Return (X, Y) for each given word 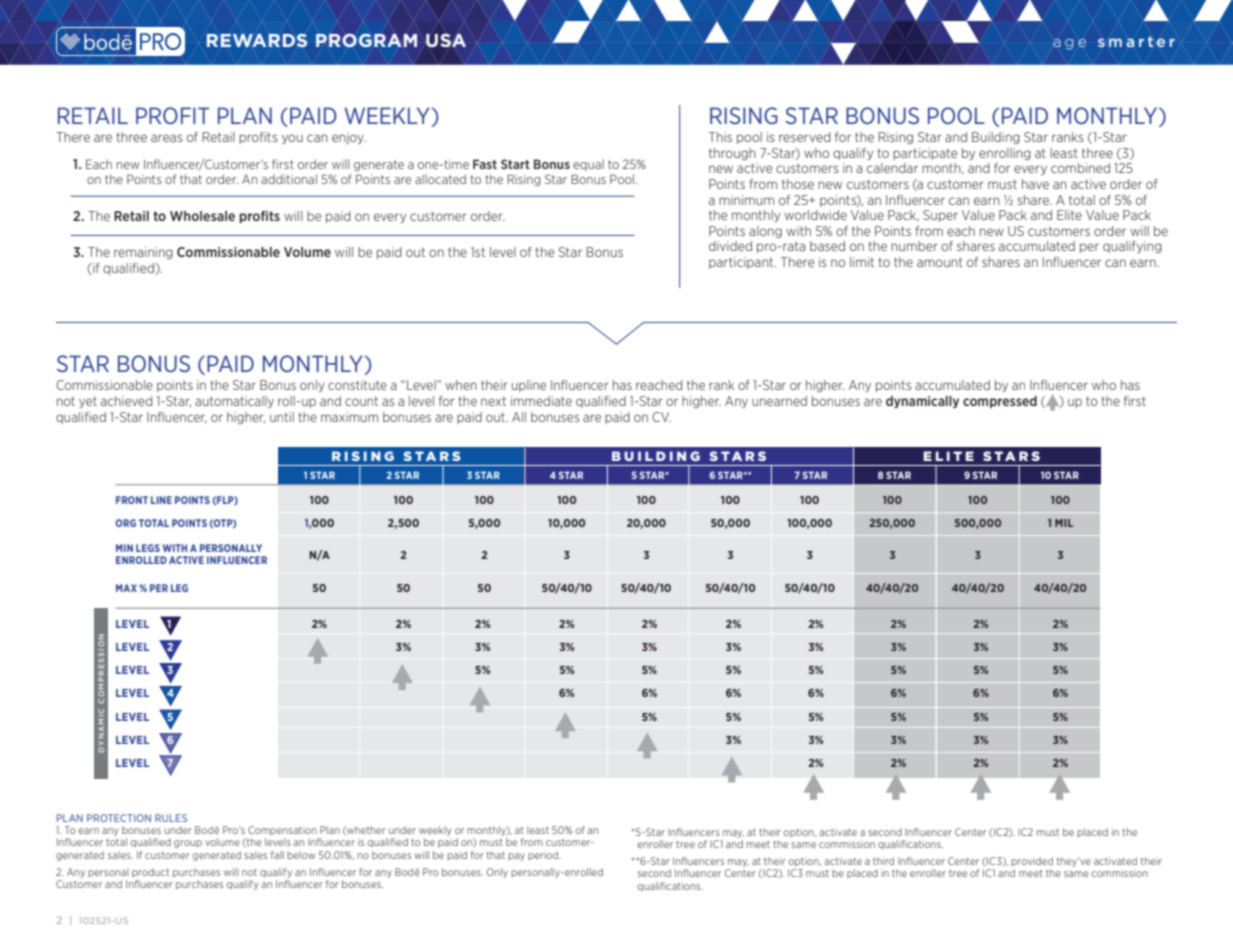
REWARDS (257, 41)
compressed (1000, 402)
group (188, 844)
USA (445, 41)
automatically (234, 402)
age (1069, 44)
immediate (541, 401)
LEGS (148, 548)
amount (940, 262)
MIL (1064, 523)
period (544, 856)
